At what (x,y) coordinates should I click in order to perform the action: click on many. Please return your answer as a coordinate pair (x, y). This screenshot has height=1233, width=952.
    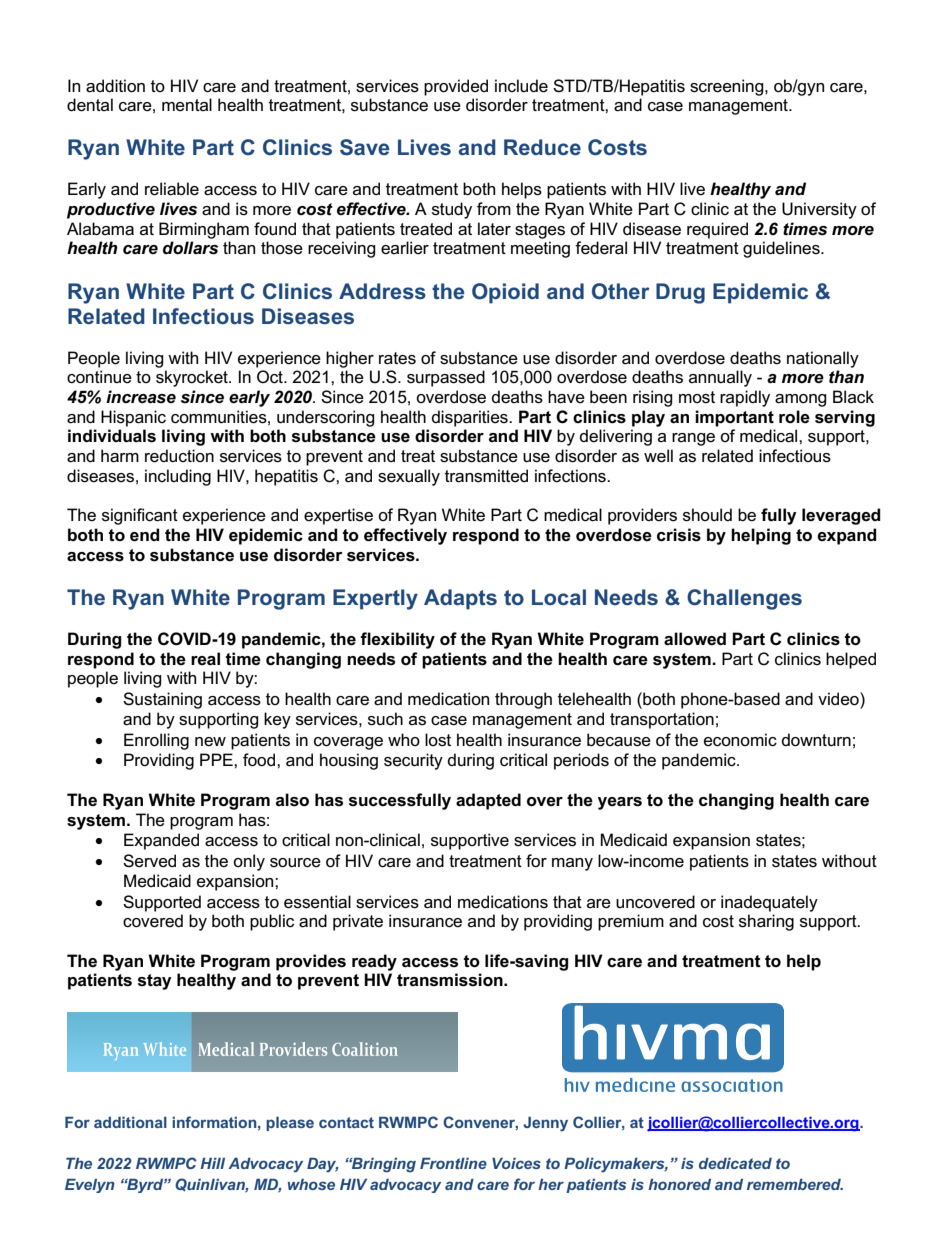
    Looking at the image, I should click on (572, 864).
